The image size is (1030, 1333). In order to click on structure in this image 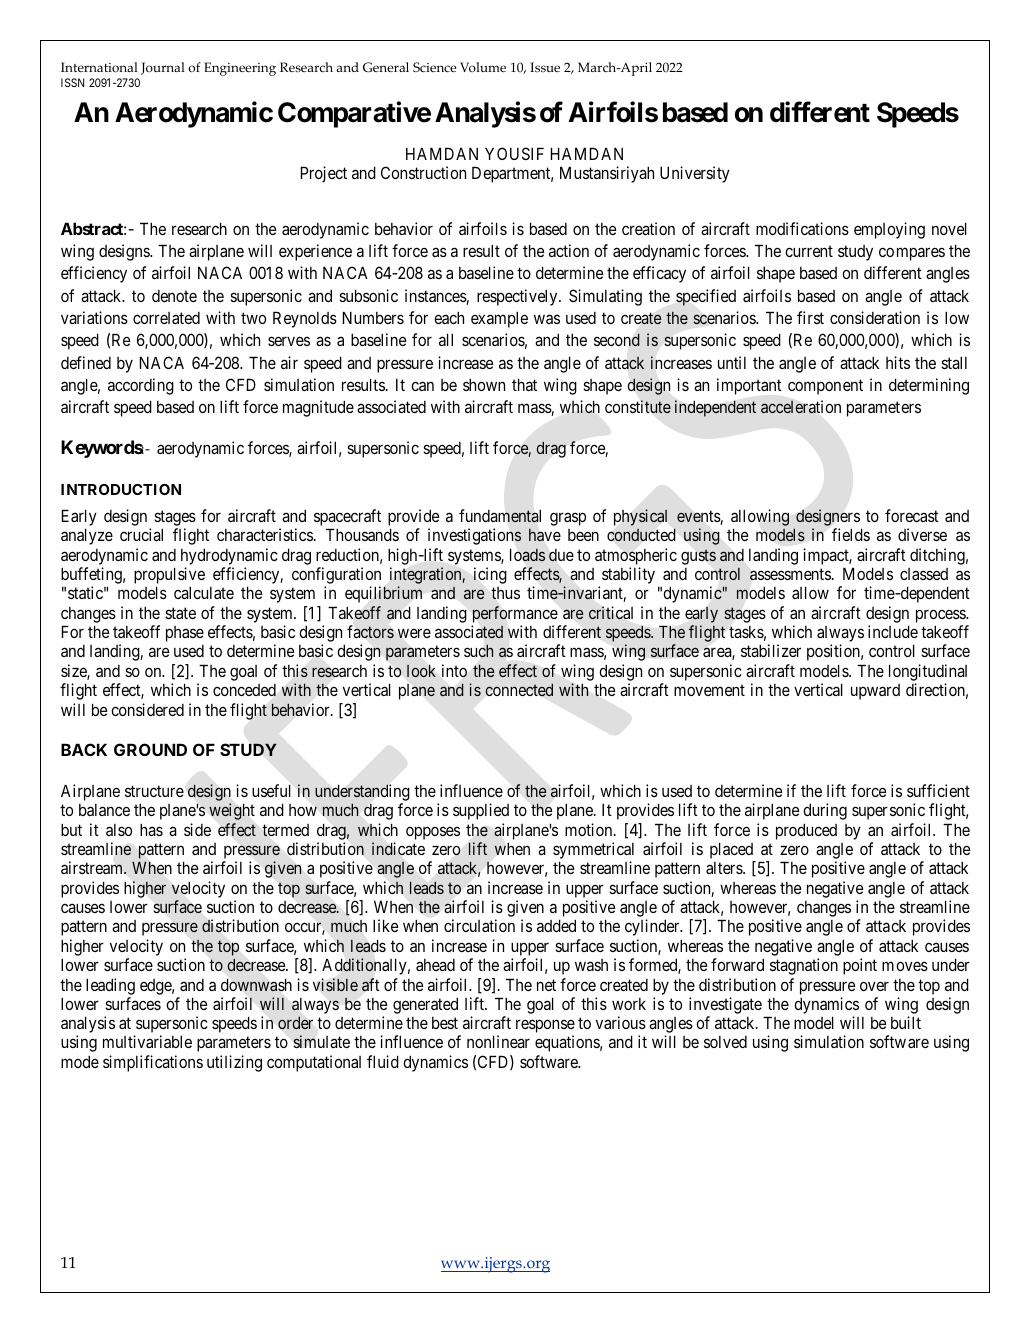, I will do `click(154, 791)`.
